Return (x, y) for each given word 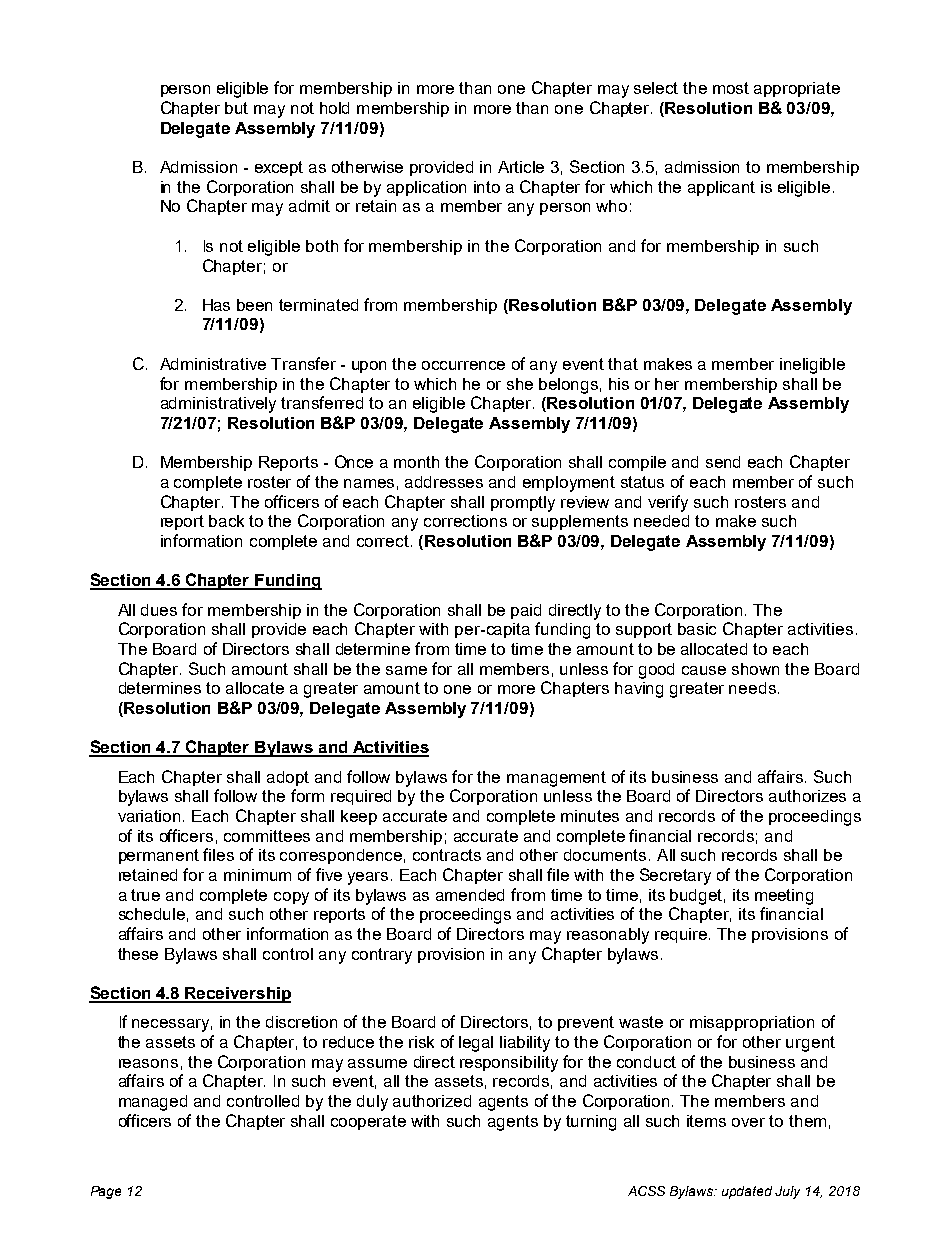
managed (153, 1103)
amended (470, 895)
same (406, 670)
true (145, 895)
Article (521, 167)
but (236, 108)
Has (216, 305)
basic (697, 629)
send (723, 462)
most (731, 88)
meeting (784, 897)
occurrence (463, 365)
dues (159, 610)
